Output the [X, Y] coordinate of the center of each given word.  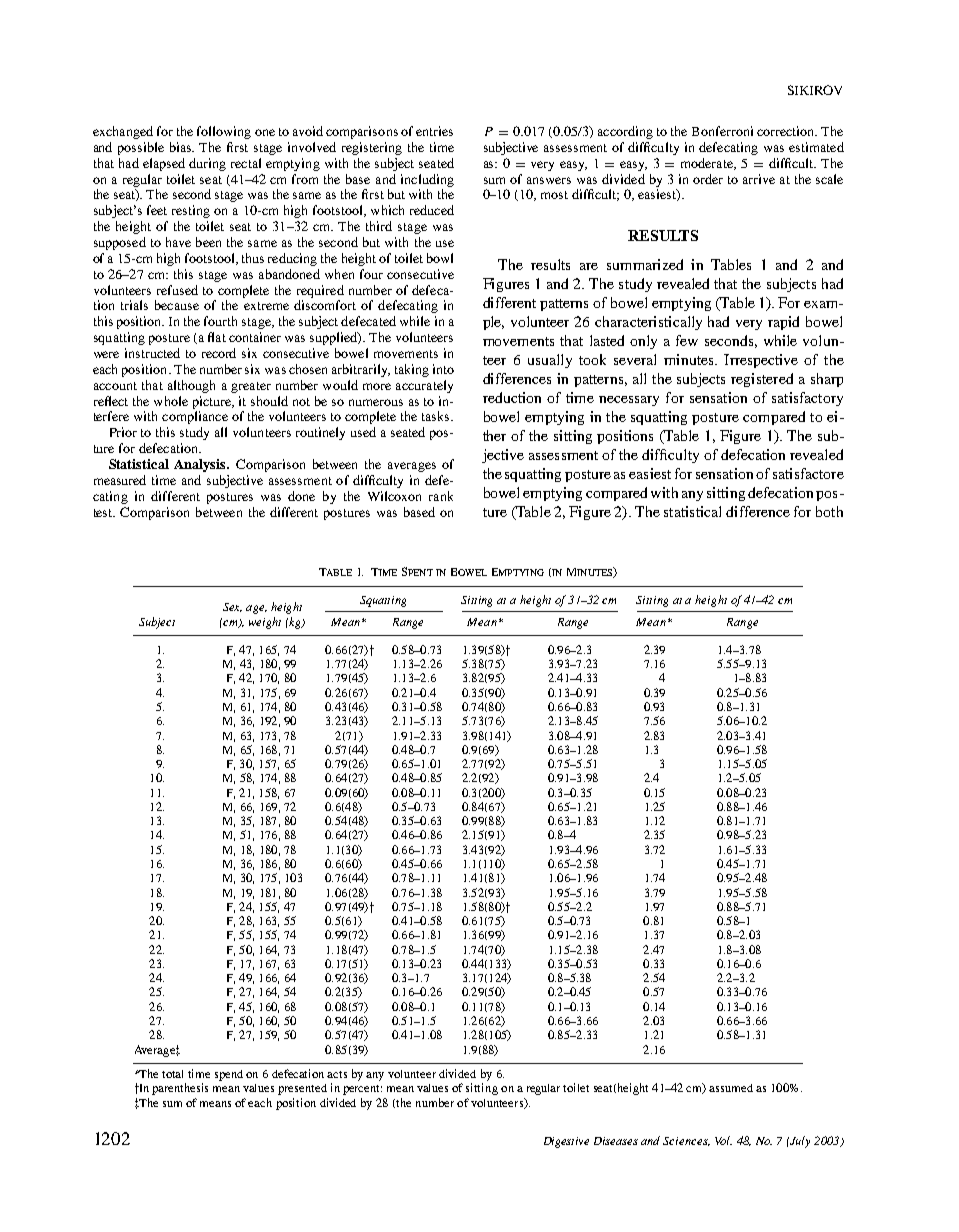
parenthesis [180, 1089]
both [829, 511]
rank [441, 496]
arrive [759, 179]
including [427, 180]
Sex [232, 607]
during [207, 164]
